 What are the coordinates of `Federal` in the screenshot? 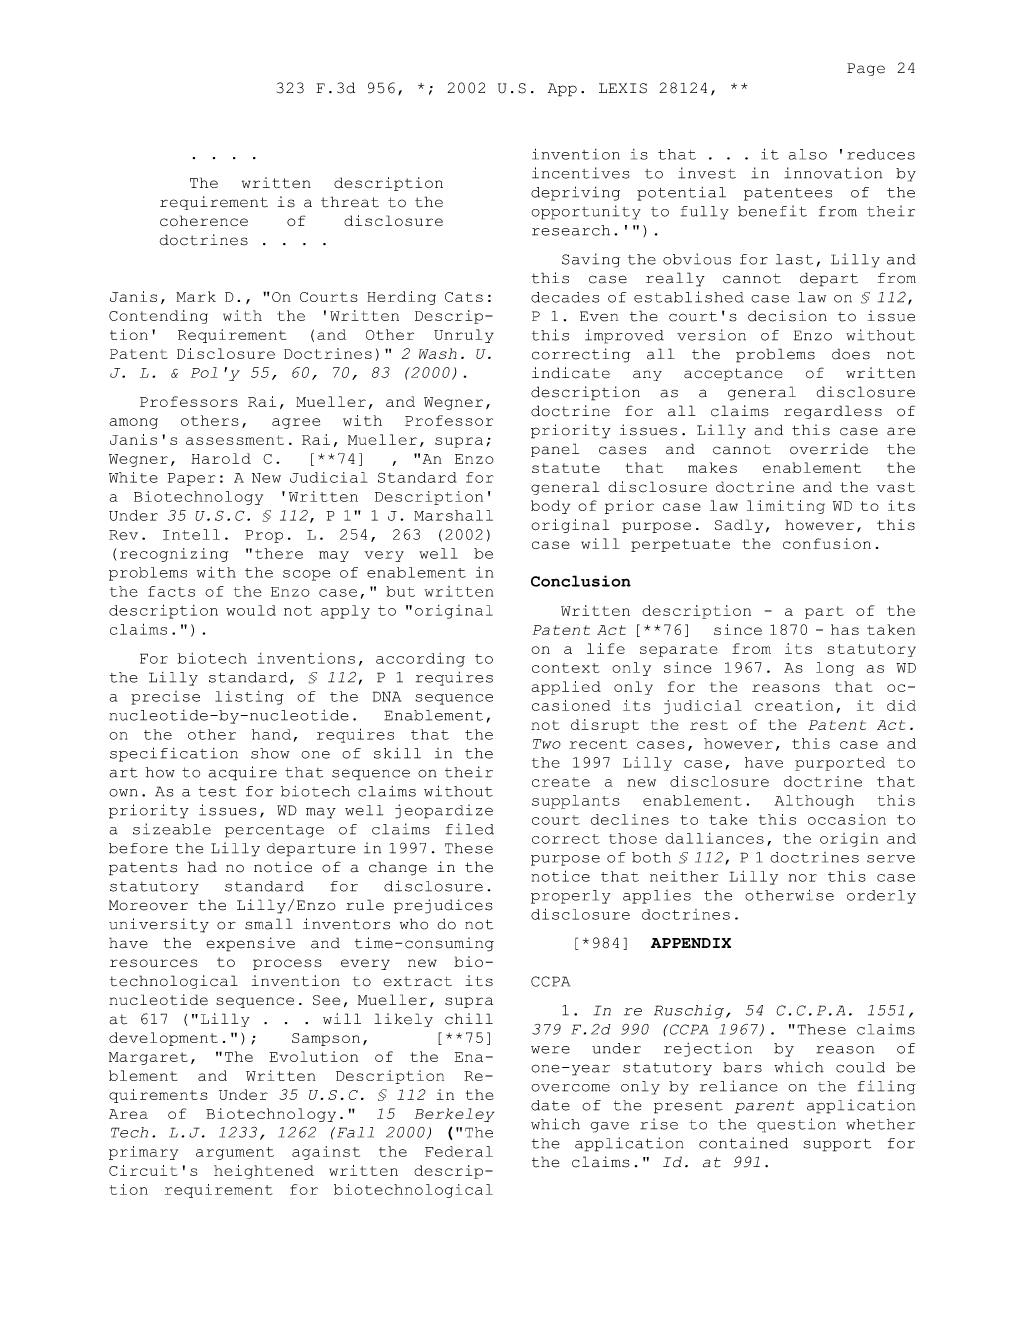 It's located at (459, 1151).
